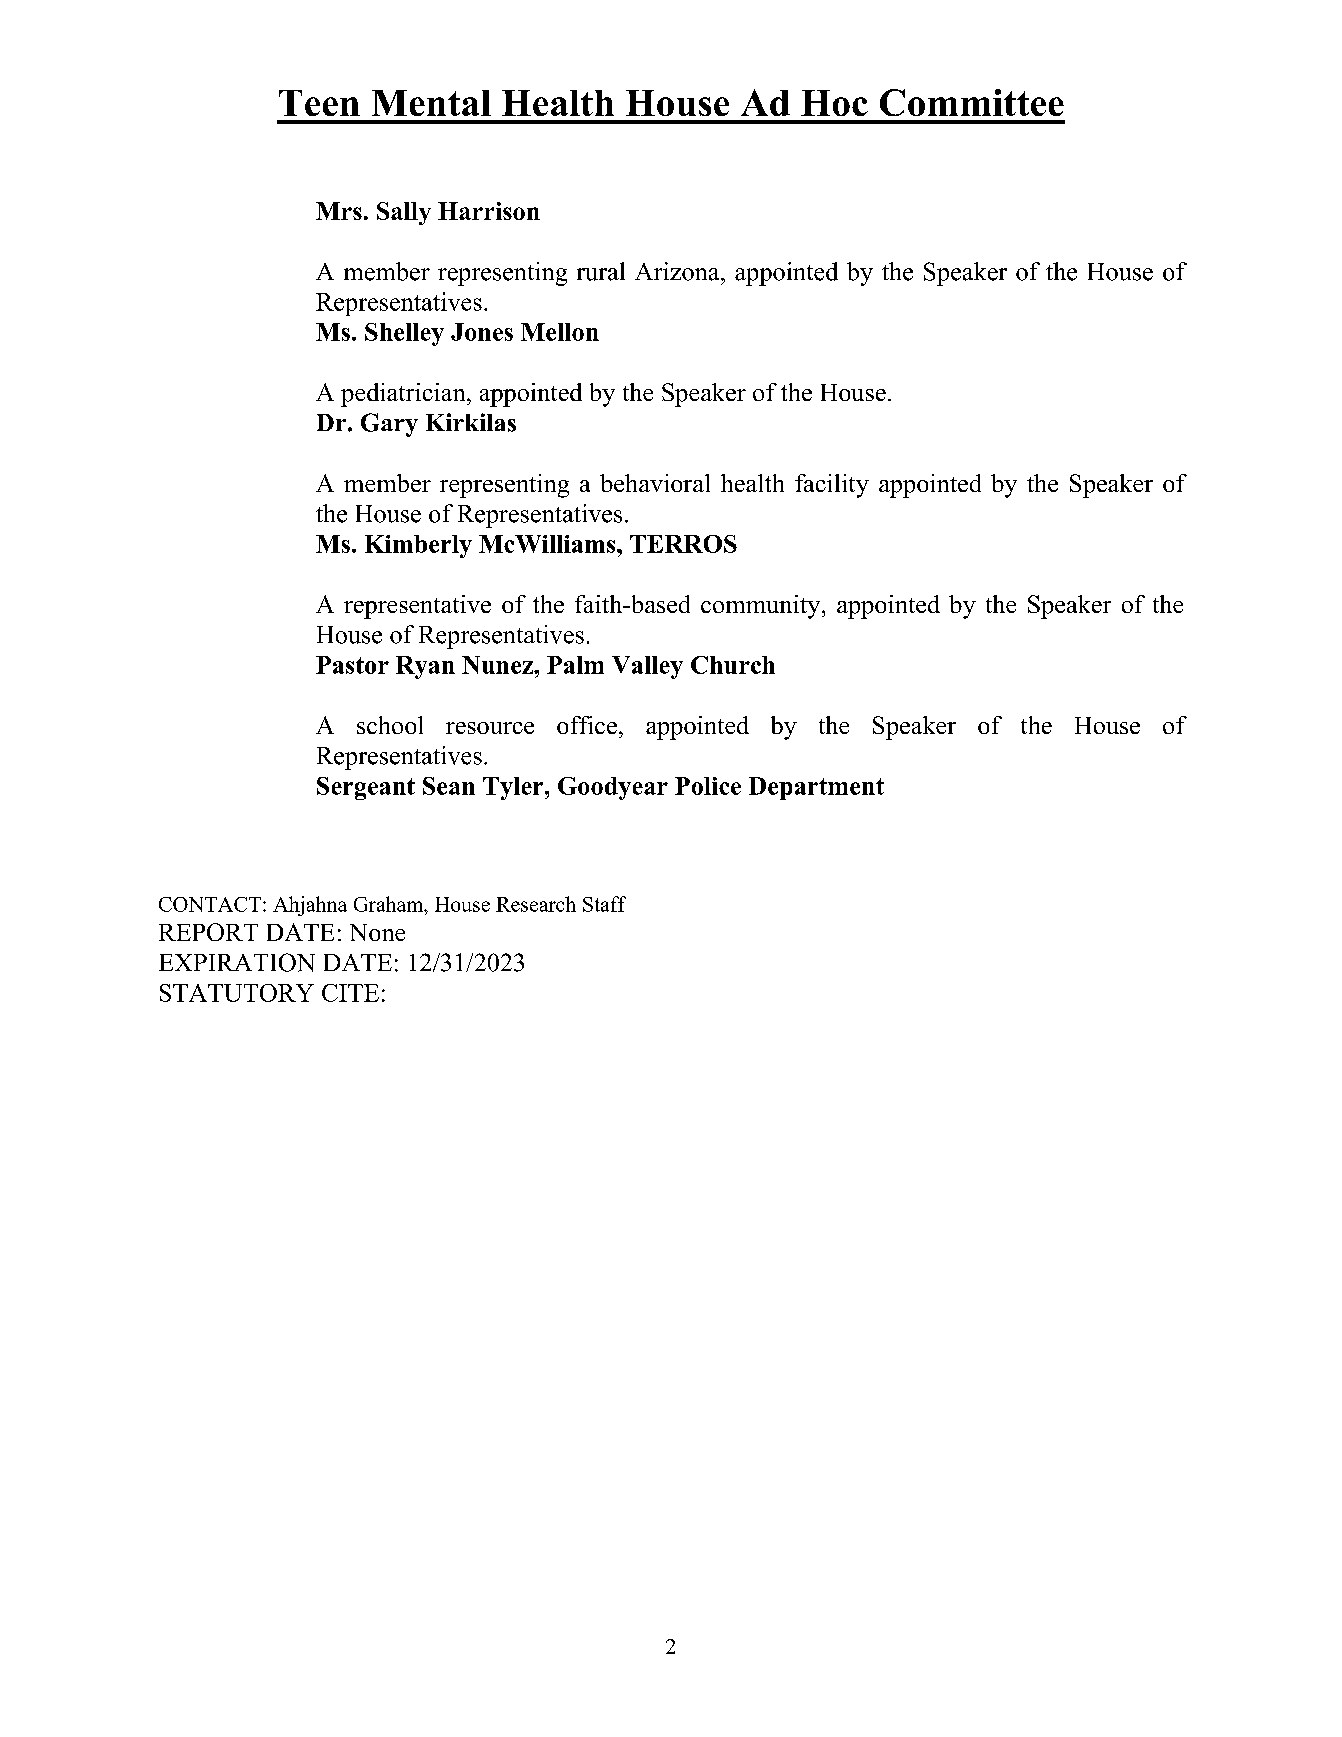 The height and width of the screenshot is (1737, 1342). Describe the element at coordinates (834, 103) in the screenshot. I see `Hoc` at that location.
